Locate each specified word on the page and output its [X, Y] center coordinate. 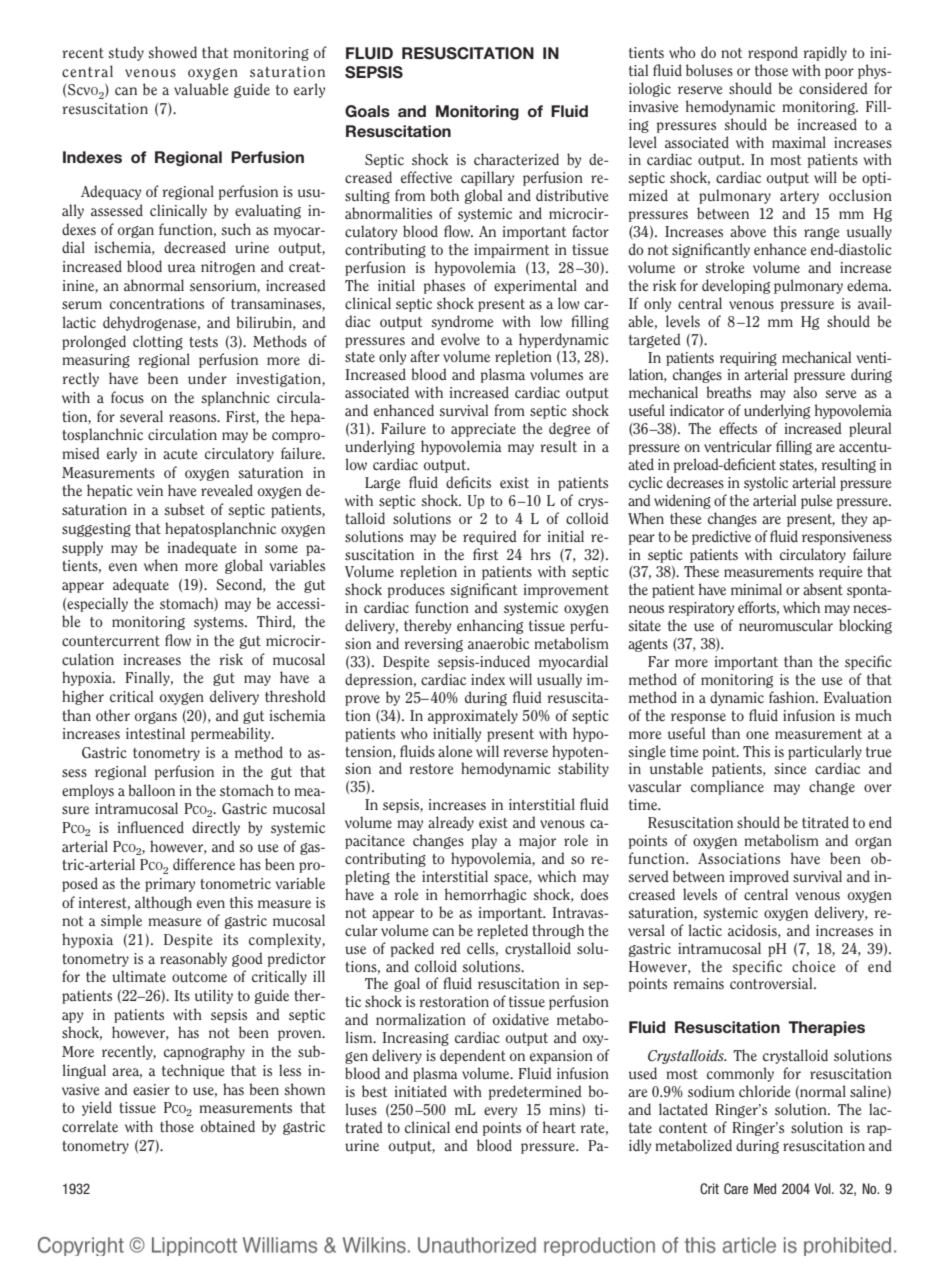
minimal [756, 589]
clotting [158, 342]
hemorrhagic [486, 895]
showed [172, 52]
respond [773, 53]
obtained [228, 1126]
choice [814, 966]
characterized [516, 159]
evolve [460, 339]
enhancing [490, 626]
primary [170, 885]
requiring [748, 359]
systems [220, 623]
